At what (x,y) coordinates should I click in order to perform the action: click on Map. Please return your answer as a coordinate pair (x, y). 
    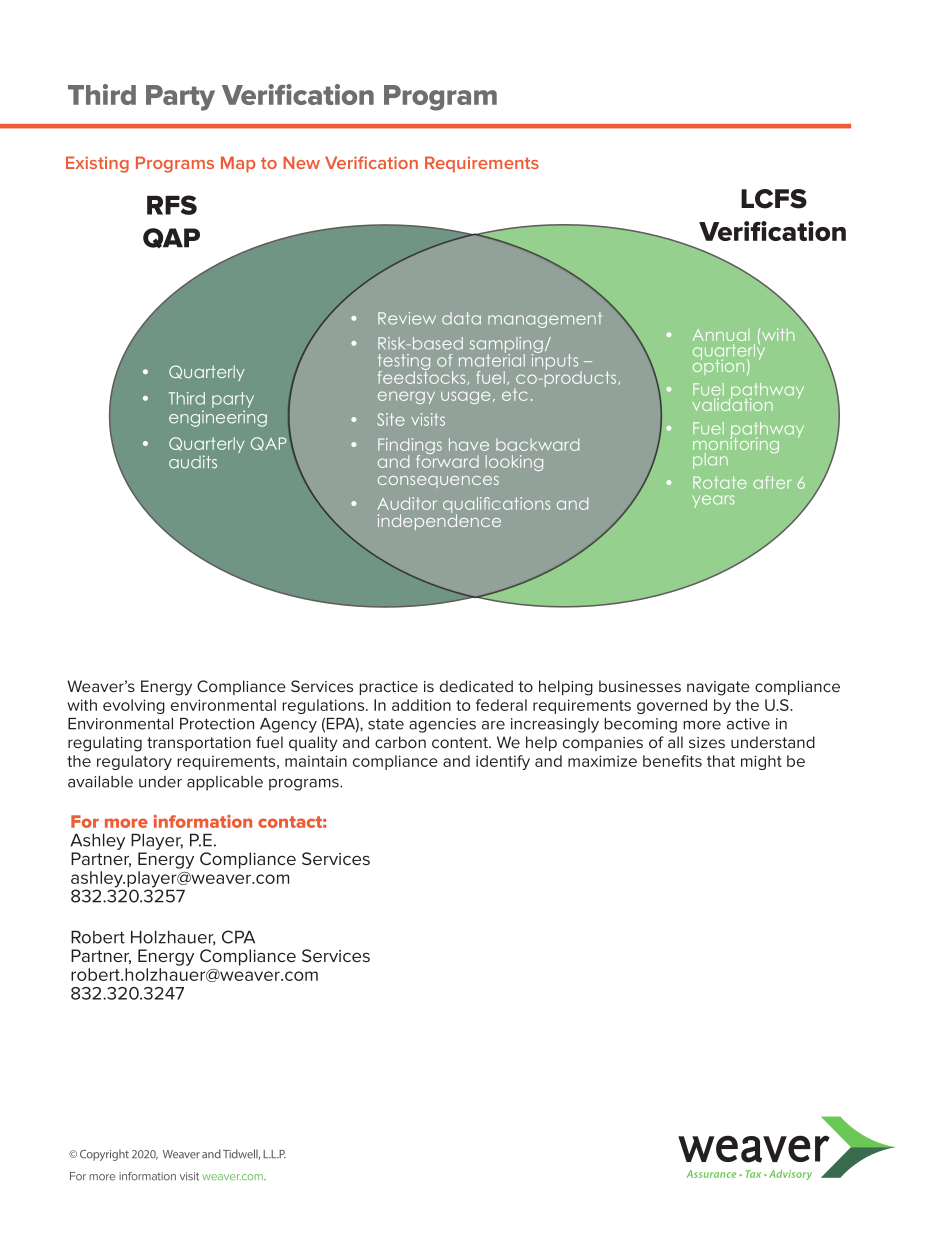
    Looking at the image, I should click on (238, 164).
